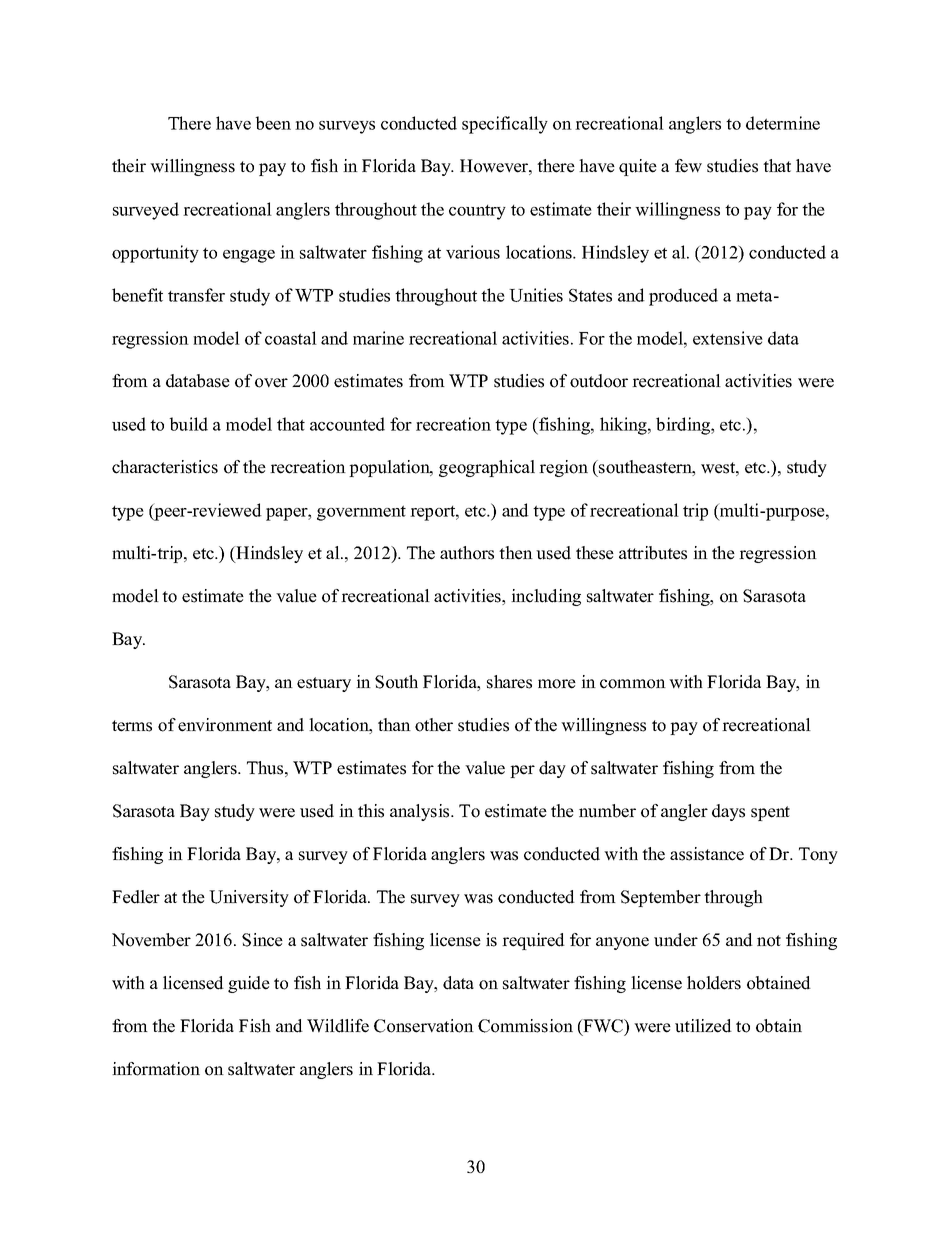 The width and height of the page is (952, 1233). I want to click on estuary, so click(324, 684).
